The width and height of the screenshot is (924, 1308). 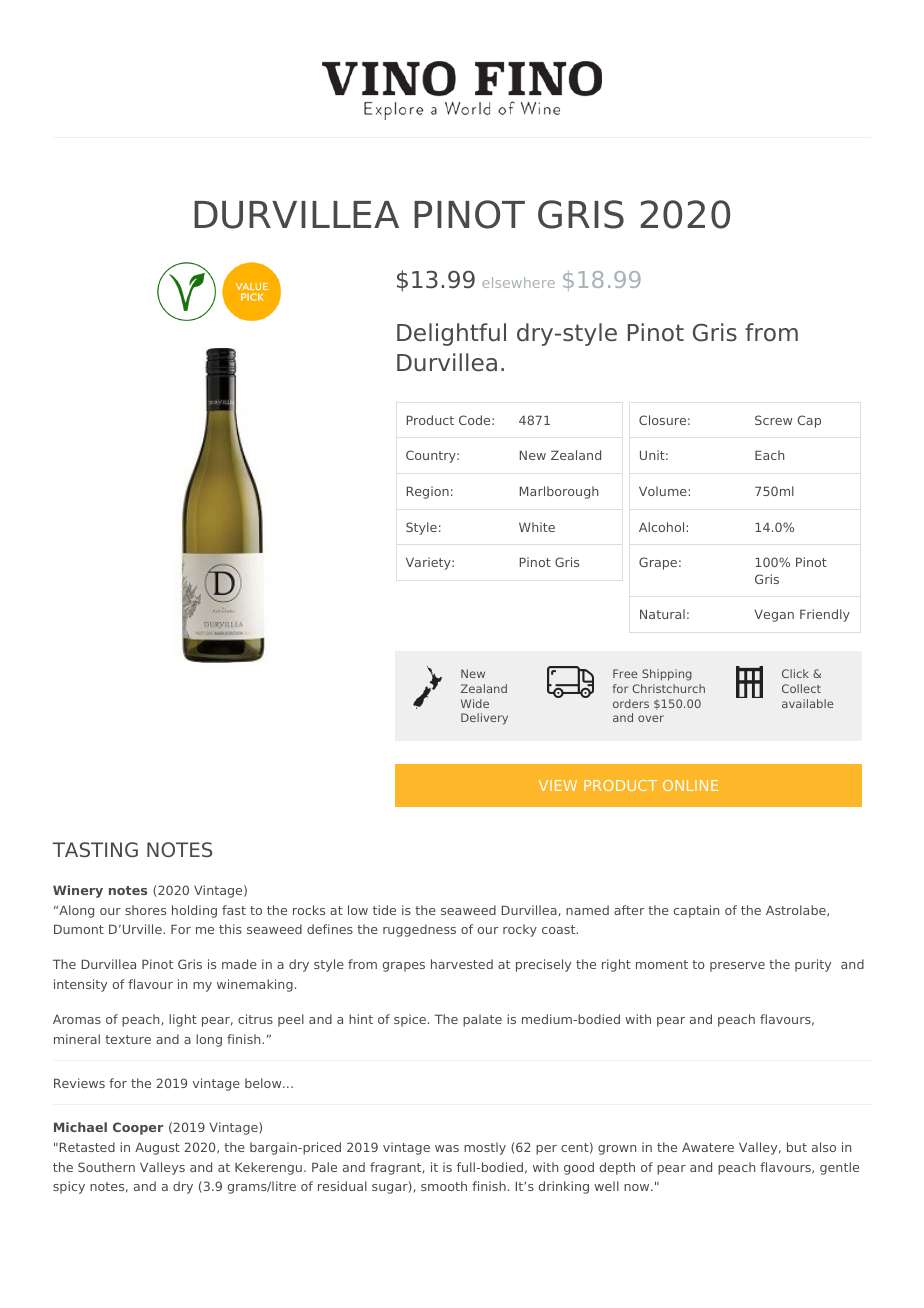 I want to click on after, so click(x=629, y=910).
